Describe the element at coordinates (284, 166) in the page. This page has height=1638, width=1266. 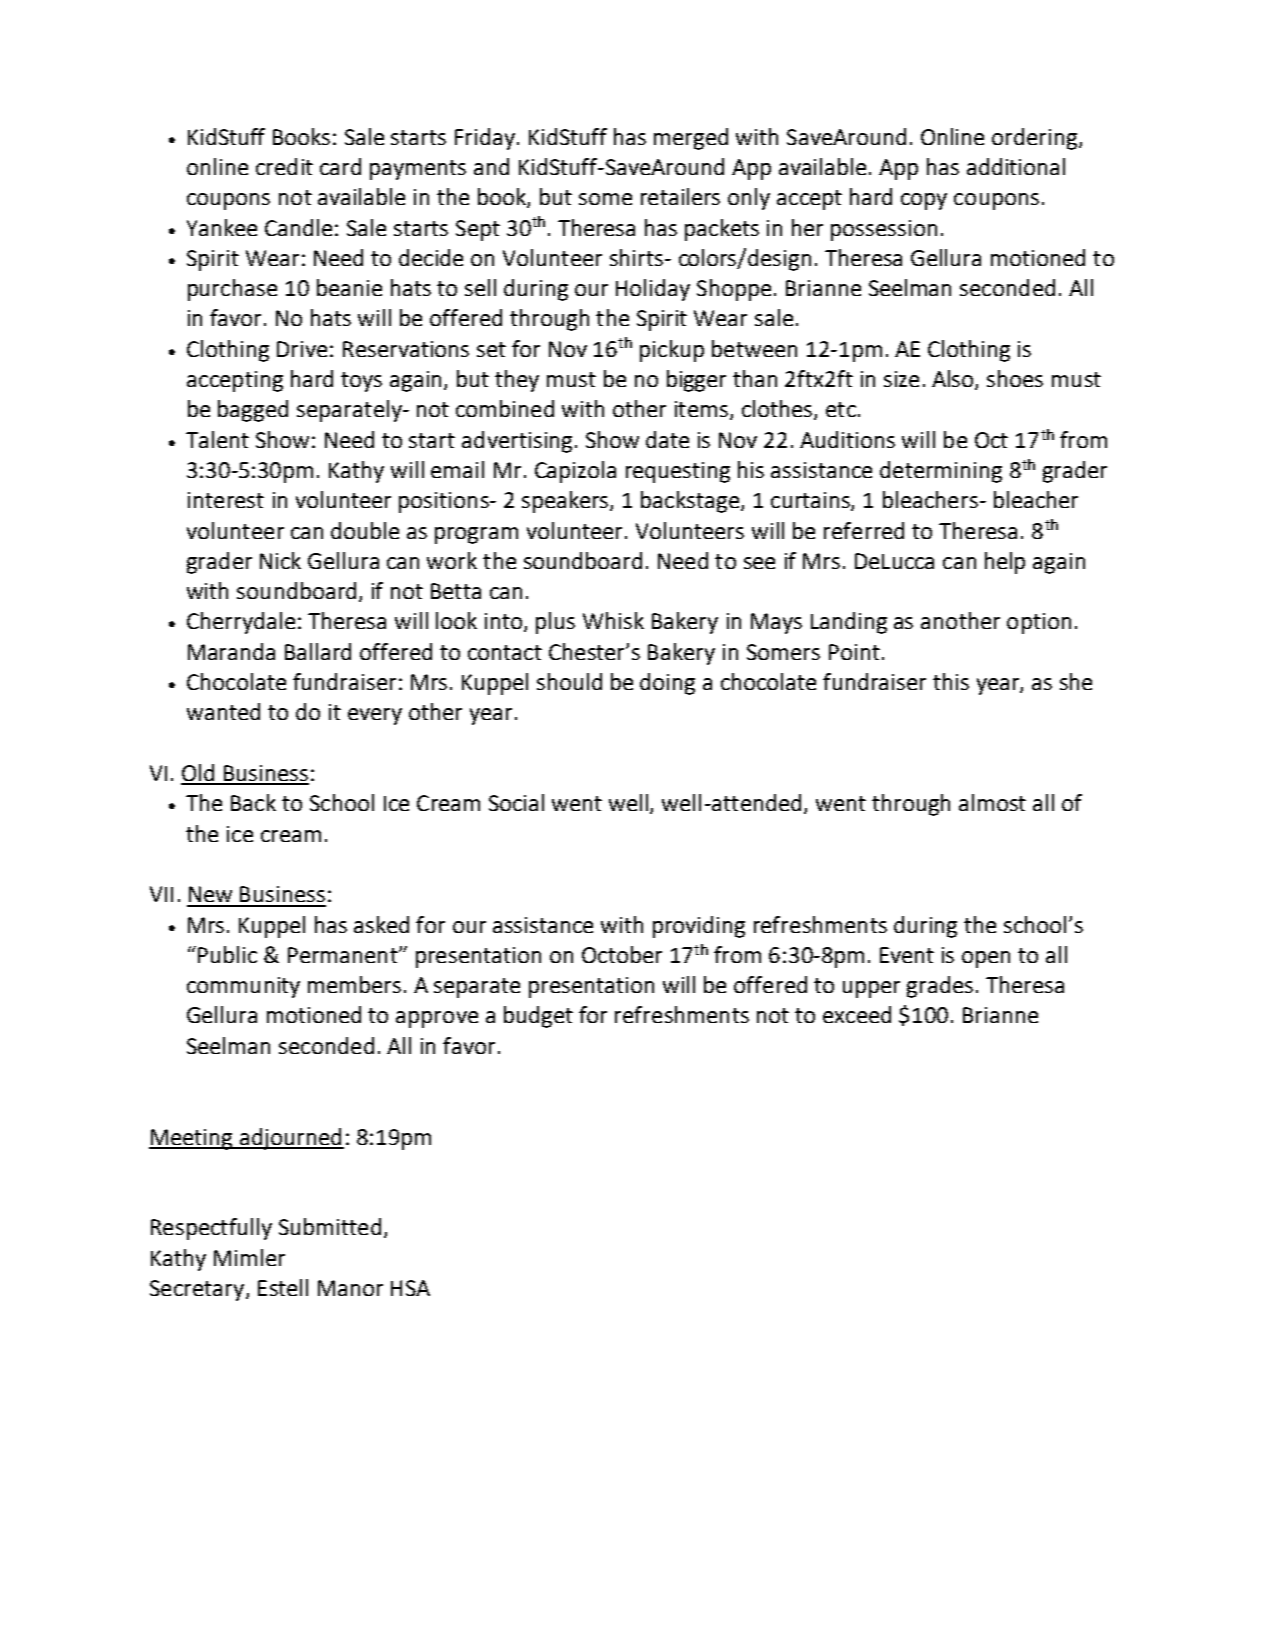
I see `credit` at that location.
